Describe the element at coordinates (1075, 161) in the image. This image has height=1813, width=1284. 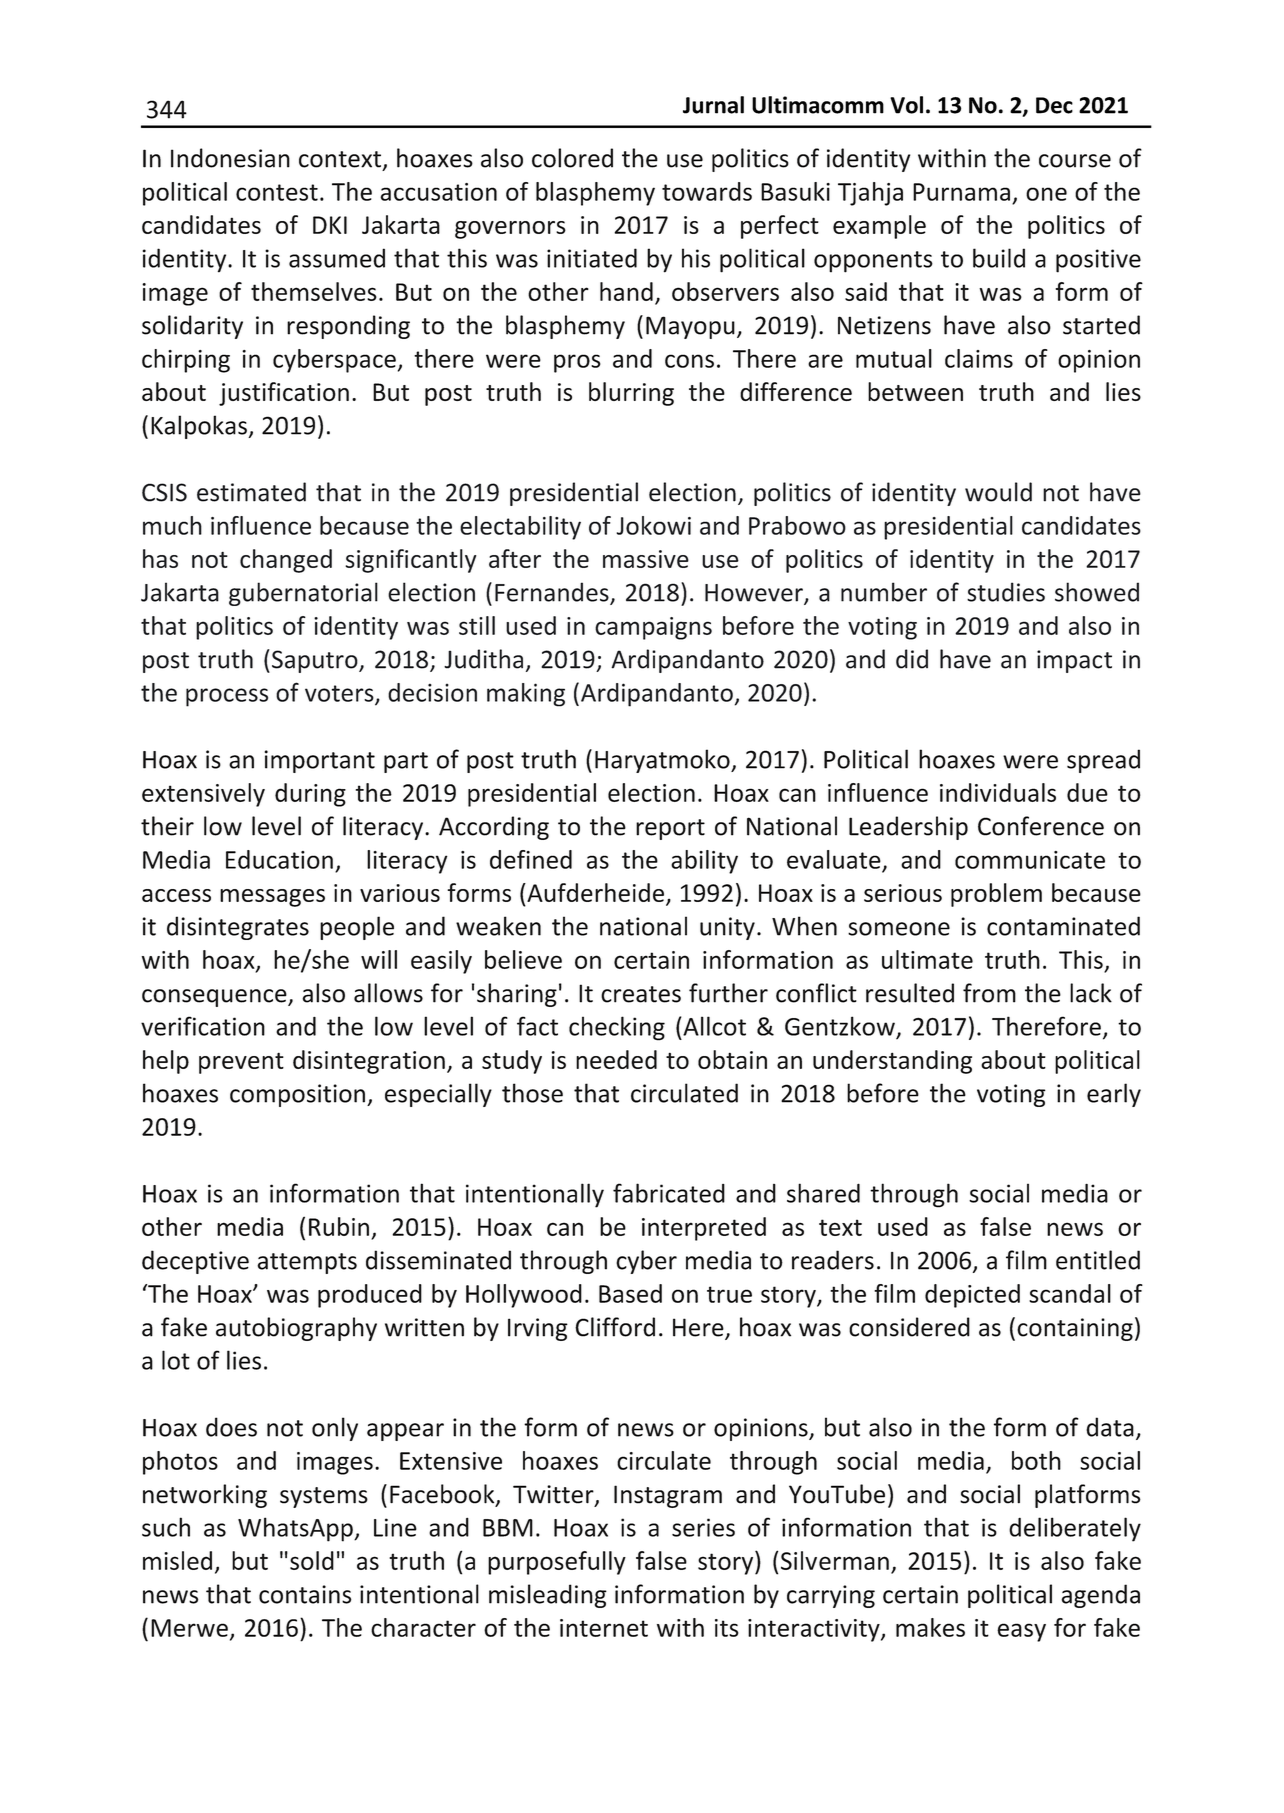
I see `course` at that location.
